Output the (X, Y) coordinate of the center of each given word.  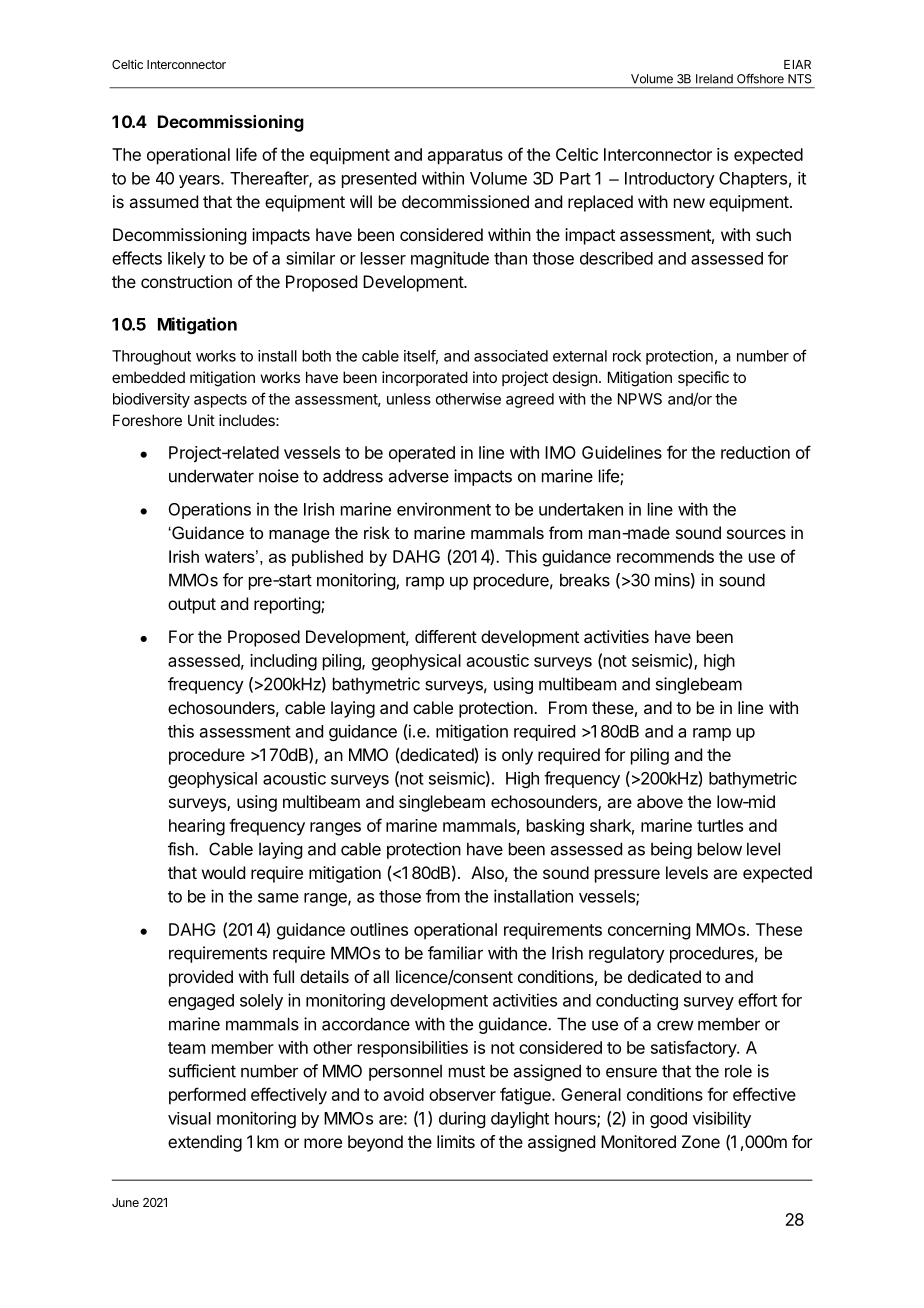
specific (703, 378)
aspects (220, 401)
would (223, 872)
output (192, 606)
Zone (701, 1141)
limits (456, 1141)
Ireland (714, 79)
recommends (665, 556)
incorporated (425, 378)
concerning (649, 931)
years (200, 181)
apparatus (465, 157)
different (446, 636)
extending (205, 1143)
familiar (455, 953)
